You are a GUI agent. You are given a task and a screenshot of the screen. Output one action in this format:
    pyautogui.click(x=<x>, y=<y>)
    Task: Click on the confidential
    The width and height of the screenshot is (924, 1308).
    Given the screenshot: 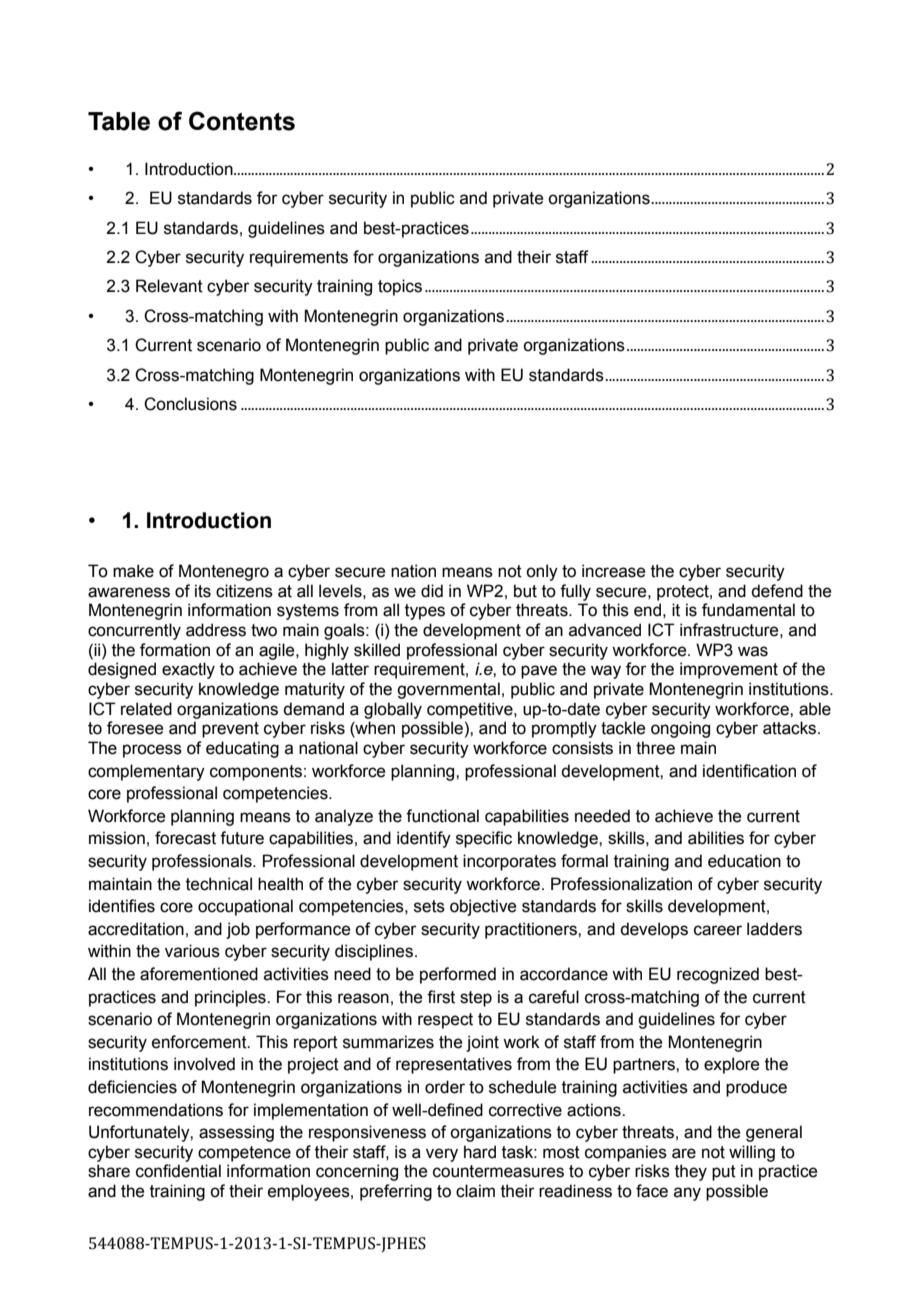 What is the action you would take?
    pyautogui.click(x=178, y=1171)
